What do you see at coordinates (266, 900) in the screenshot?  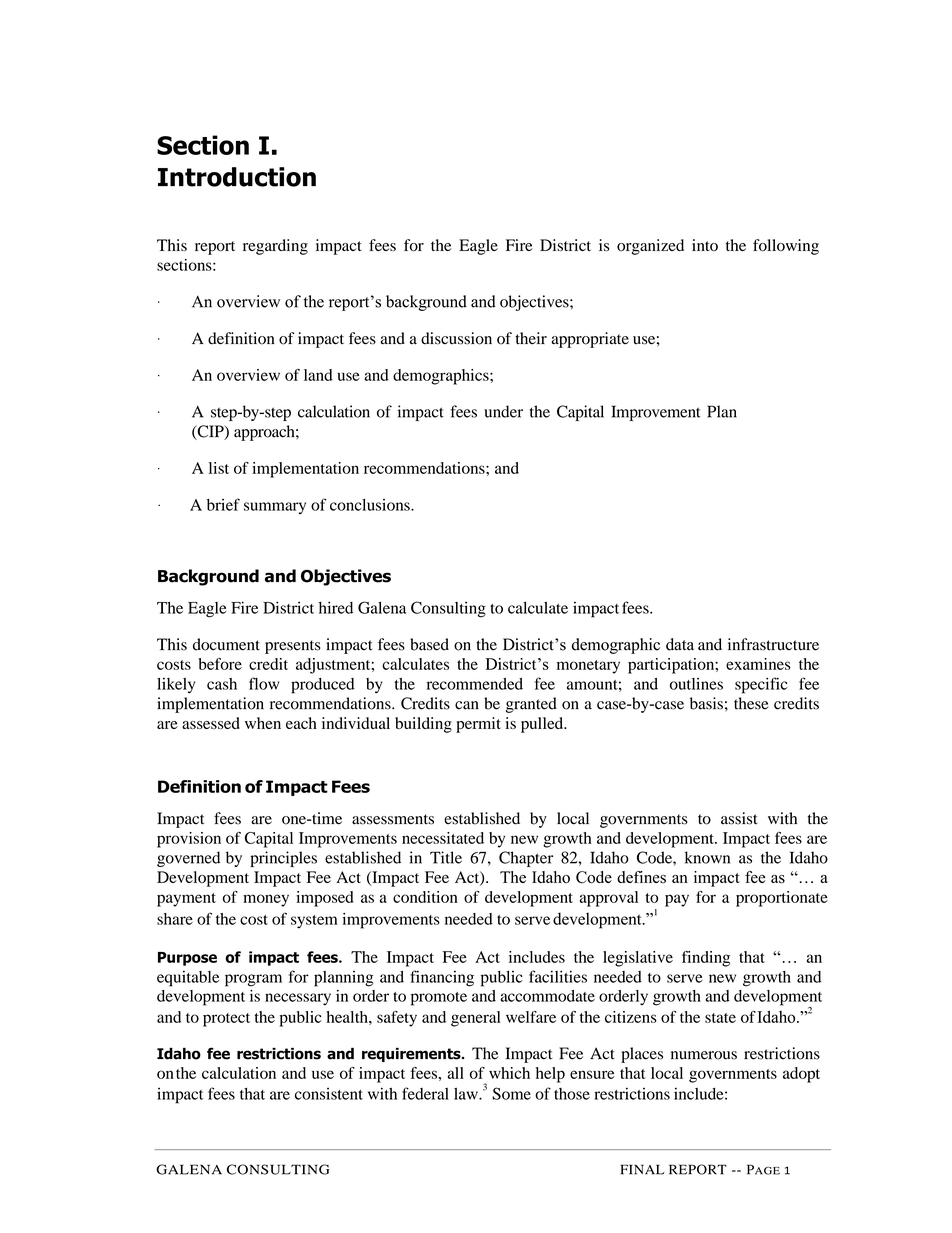 I see `money` at bounding box center [266, 900].
